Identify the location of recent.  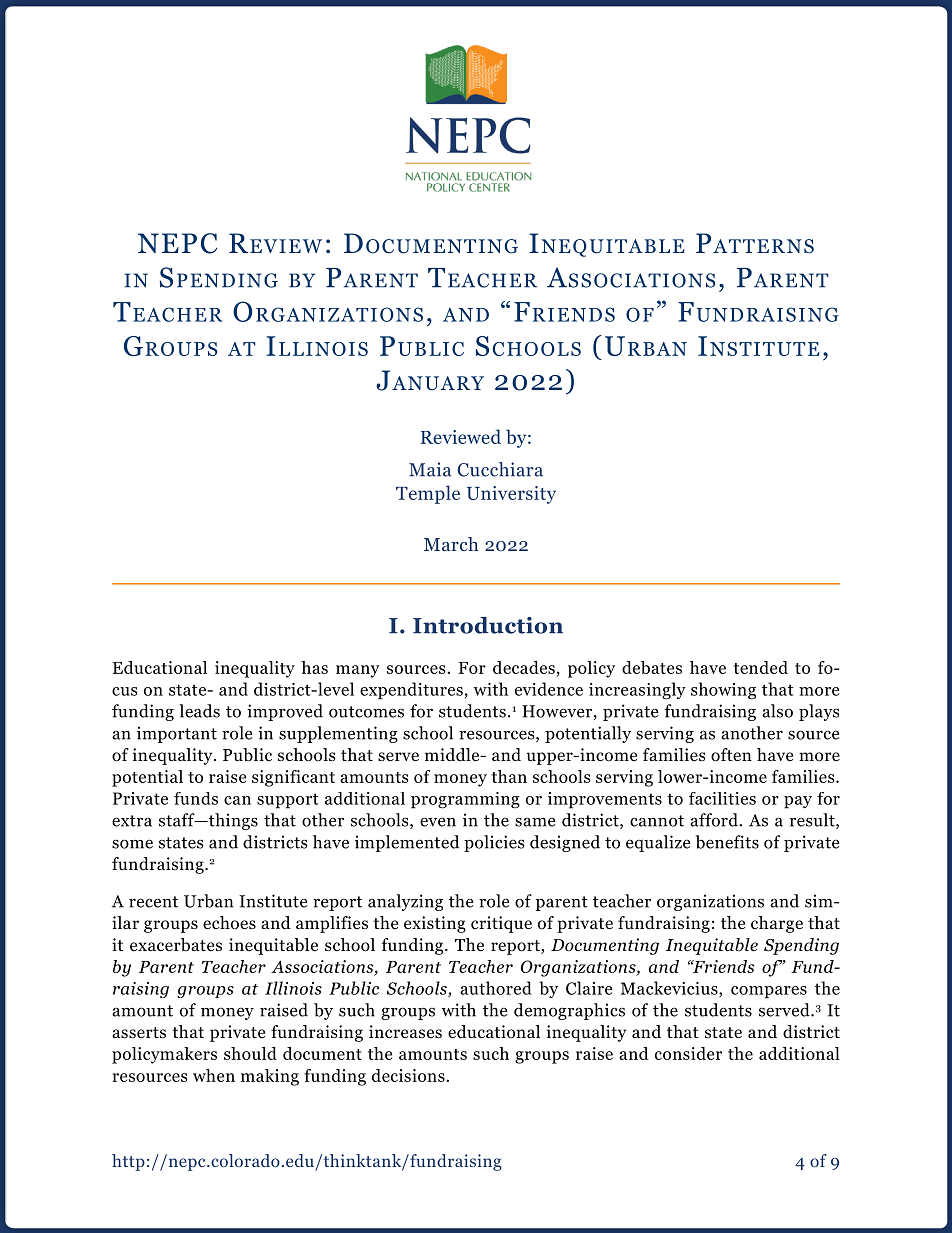
(153, 902).
